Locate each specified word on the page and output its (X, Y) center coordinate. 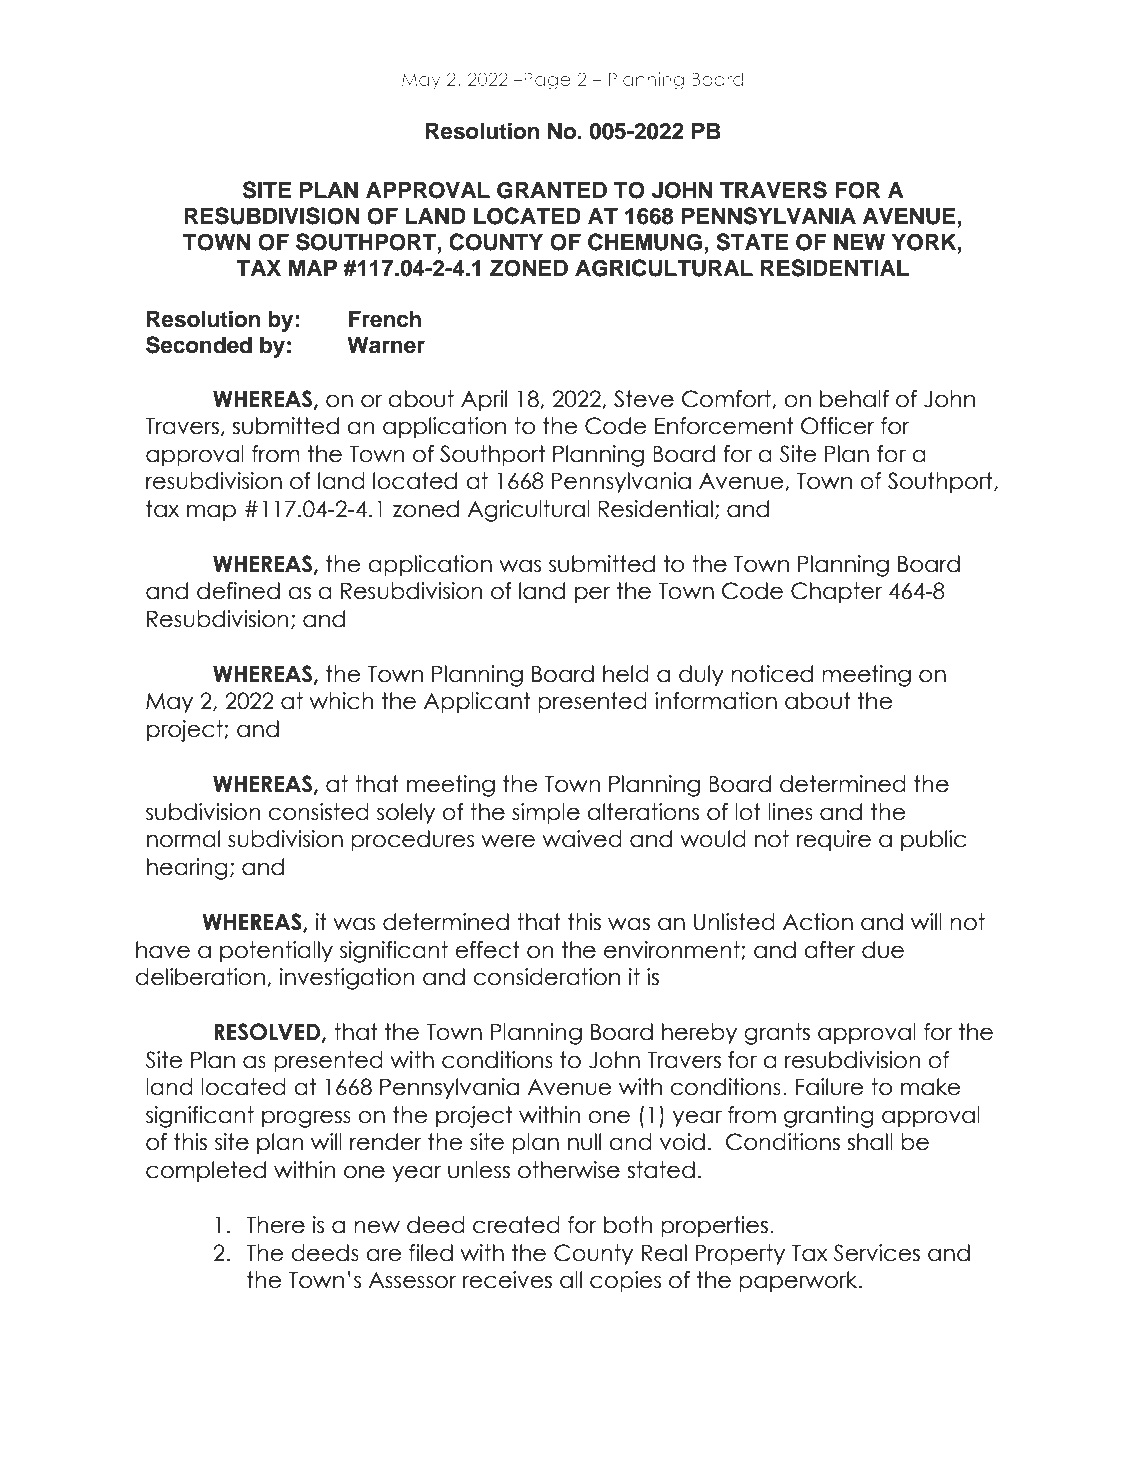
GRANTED (552, 190)
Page (546, 81)
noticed (772, 674)
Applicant (477, 703)
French (385, 319)
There (275, 1225)
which (341, 701)
